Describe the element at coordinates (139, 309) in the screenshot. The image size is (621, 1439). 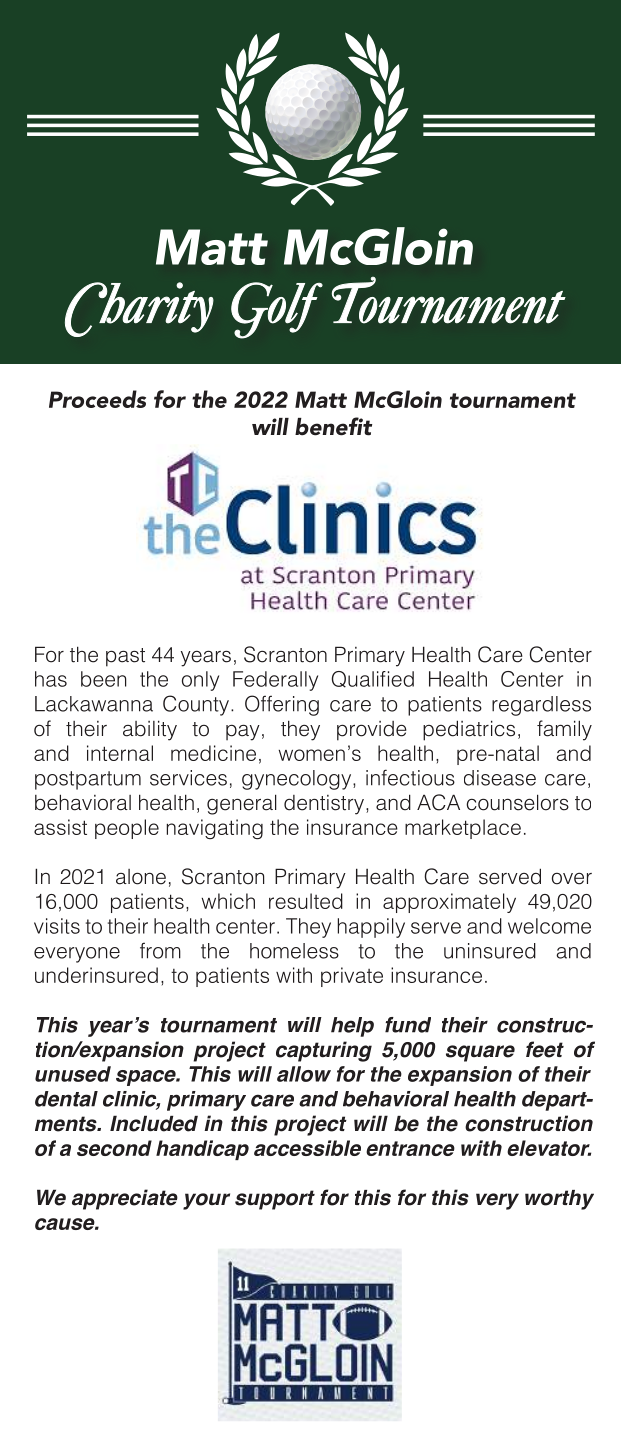
I see `Charity` at that location.
